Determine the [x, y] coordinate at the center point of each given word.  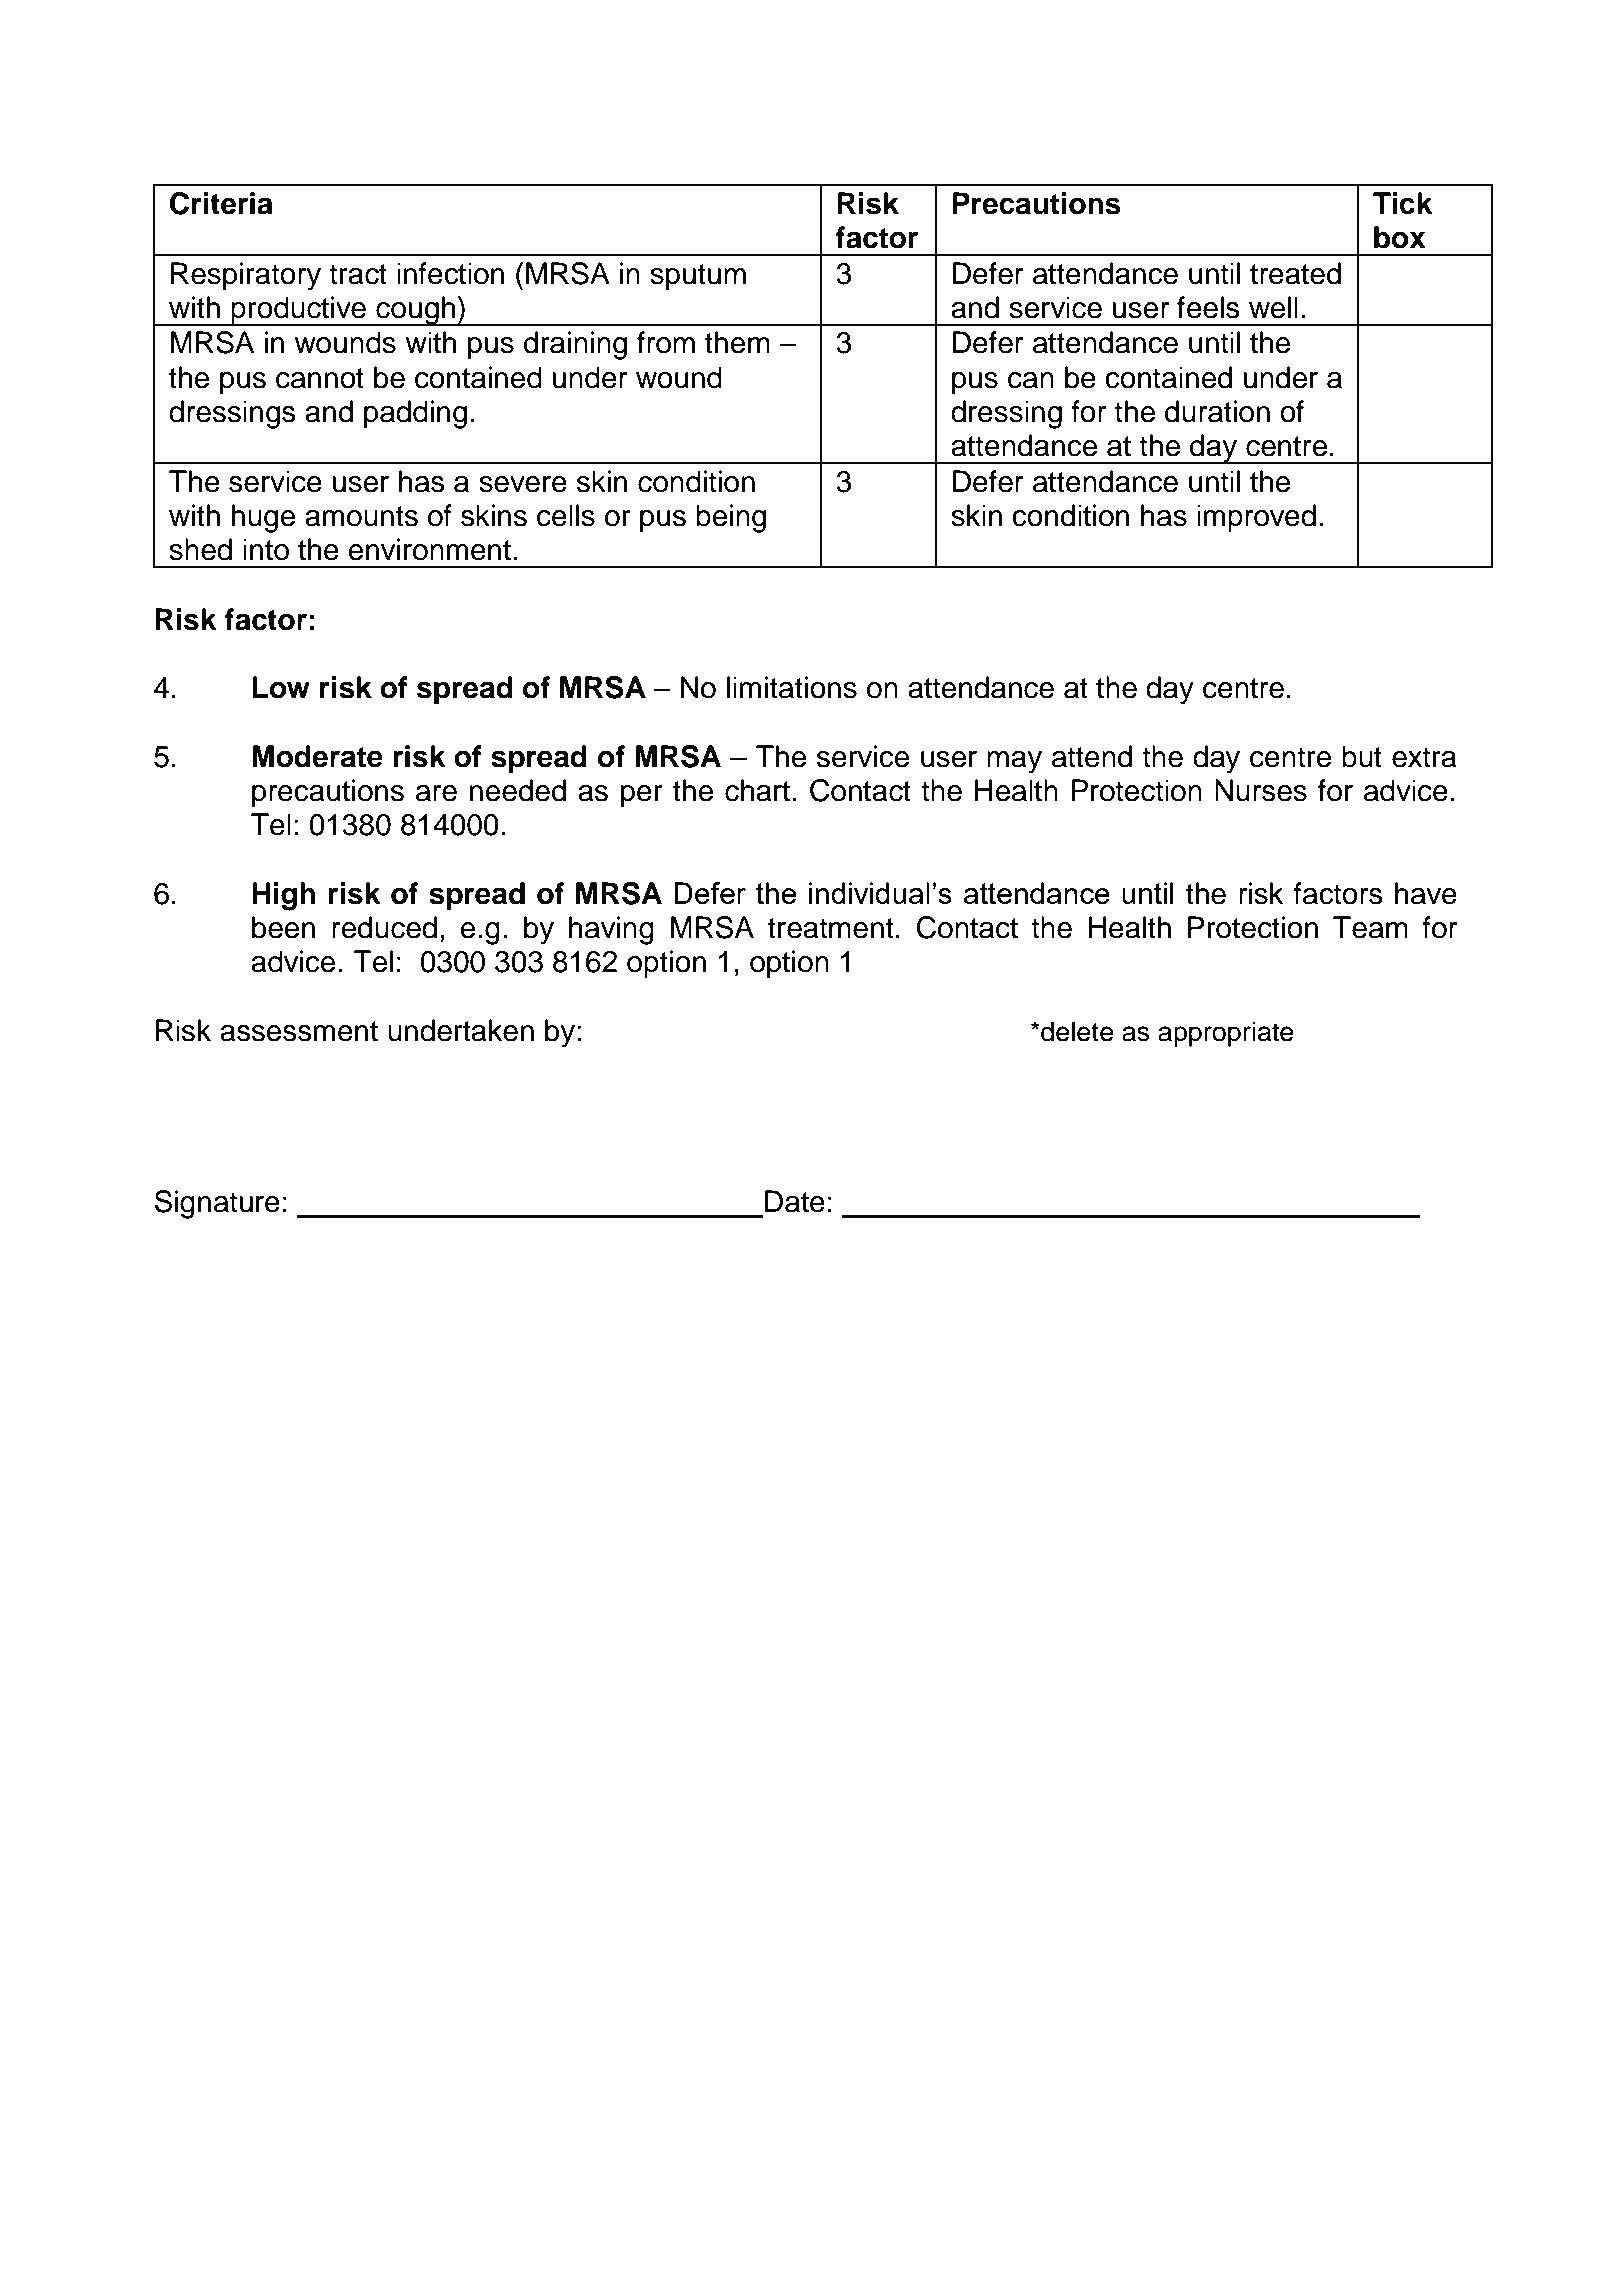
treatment [831, 928]
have [1426, 893]
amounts [361, 516]
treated [1295, 273]
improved [1256, 518]
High [283, 896]
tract [358, 274]
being [731, 518]
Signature [217, 1204]
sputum [698, 277]
